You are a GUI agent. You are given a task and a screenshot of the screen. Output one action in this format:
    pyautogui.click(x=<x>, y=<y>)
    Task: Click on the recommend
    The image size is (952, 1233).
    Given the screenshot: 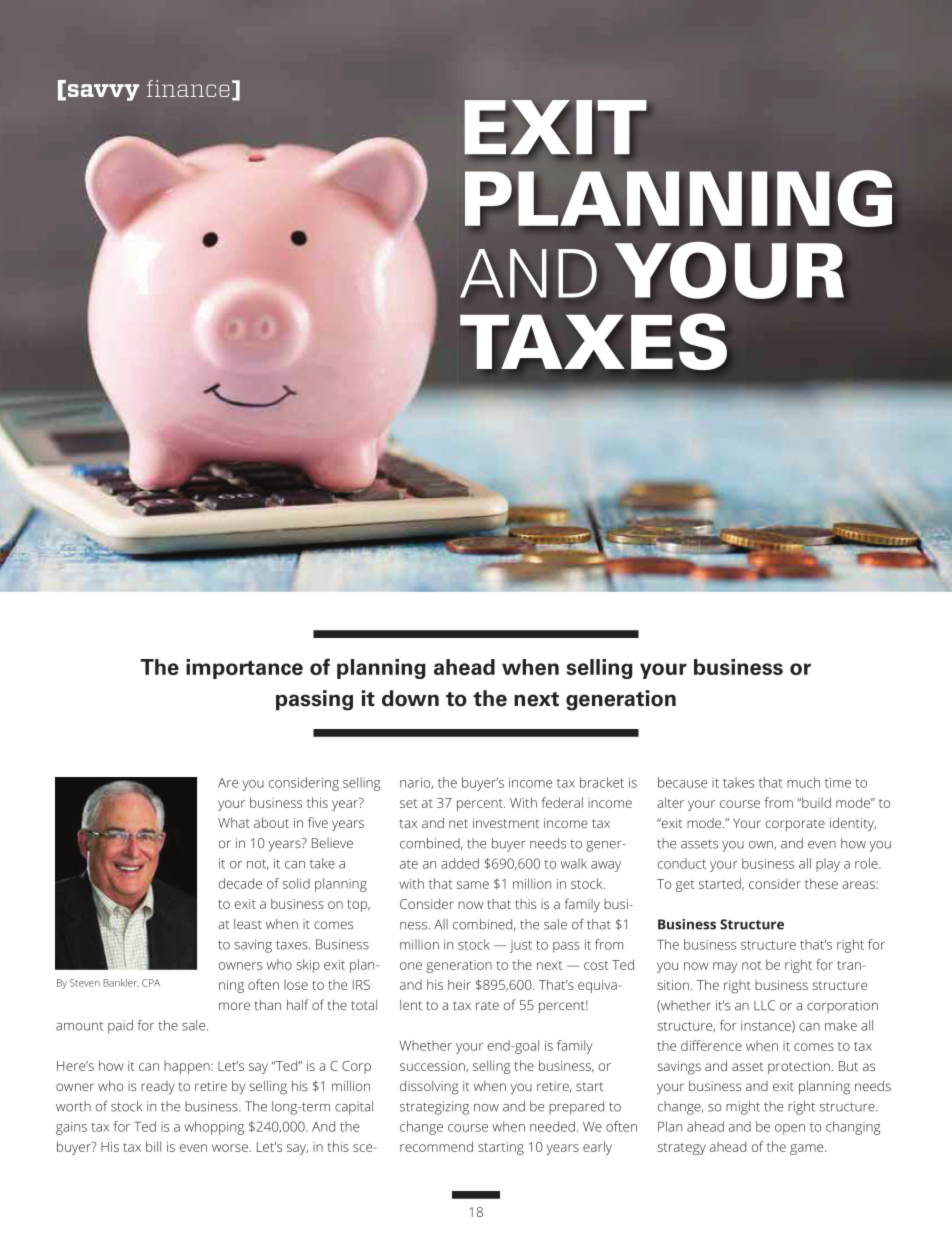 What is the action you would take?
    pyautogui.click(x=436, y=1146)
